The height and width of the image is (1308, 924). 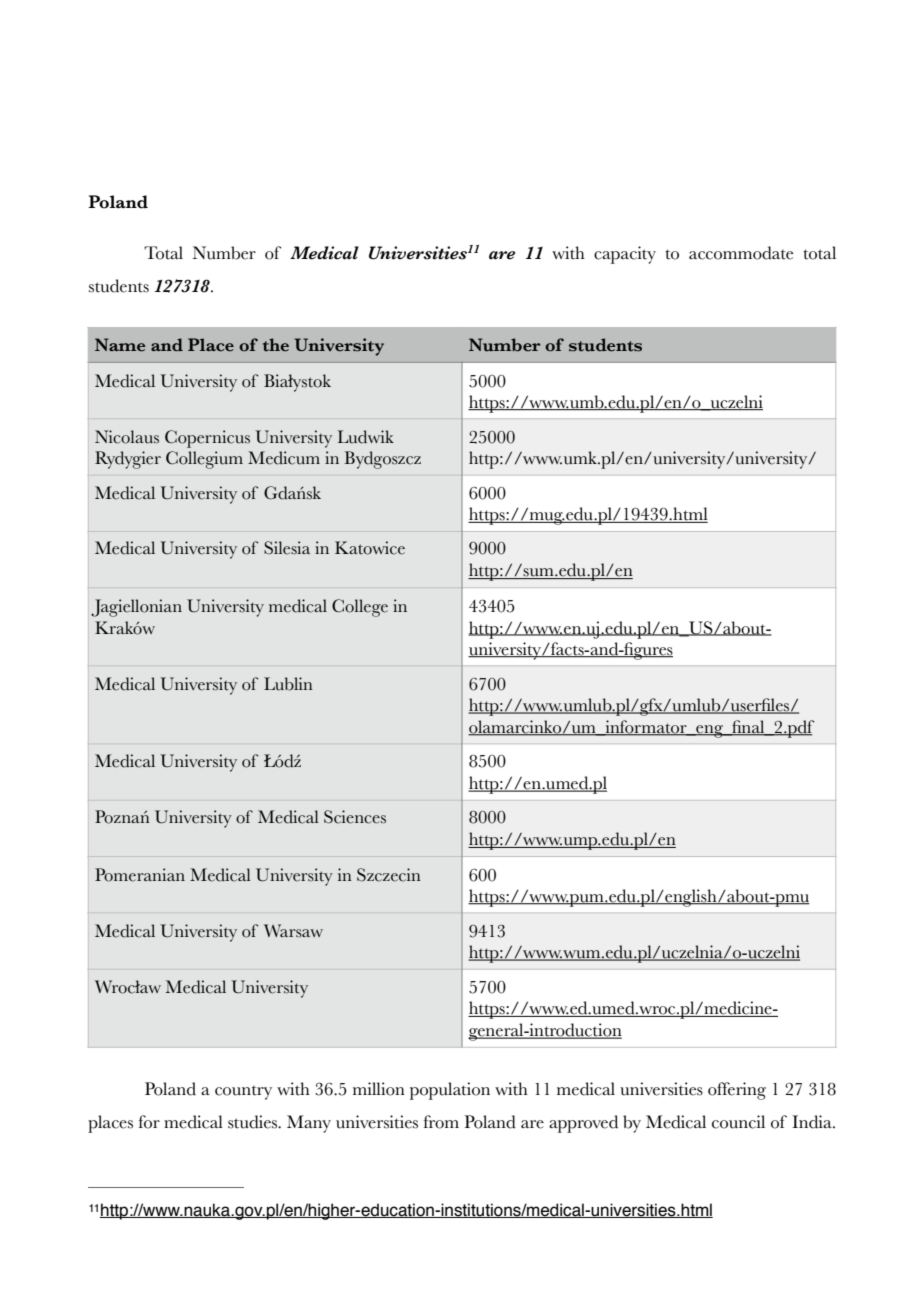 I want to click on accommodate, so click(x=741, y=253).
